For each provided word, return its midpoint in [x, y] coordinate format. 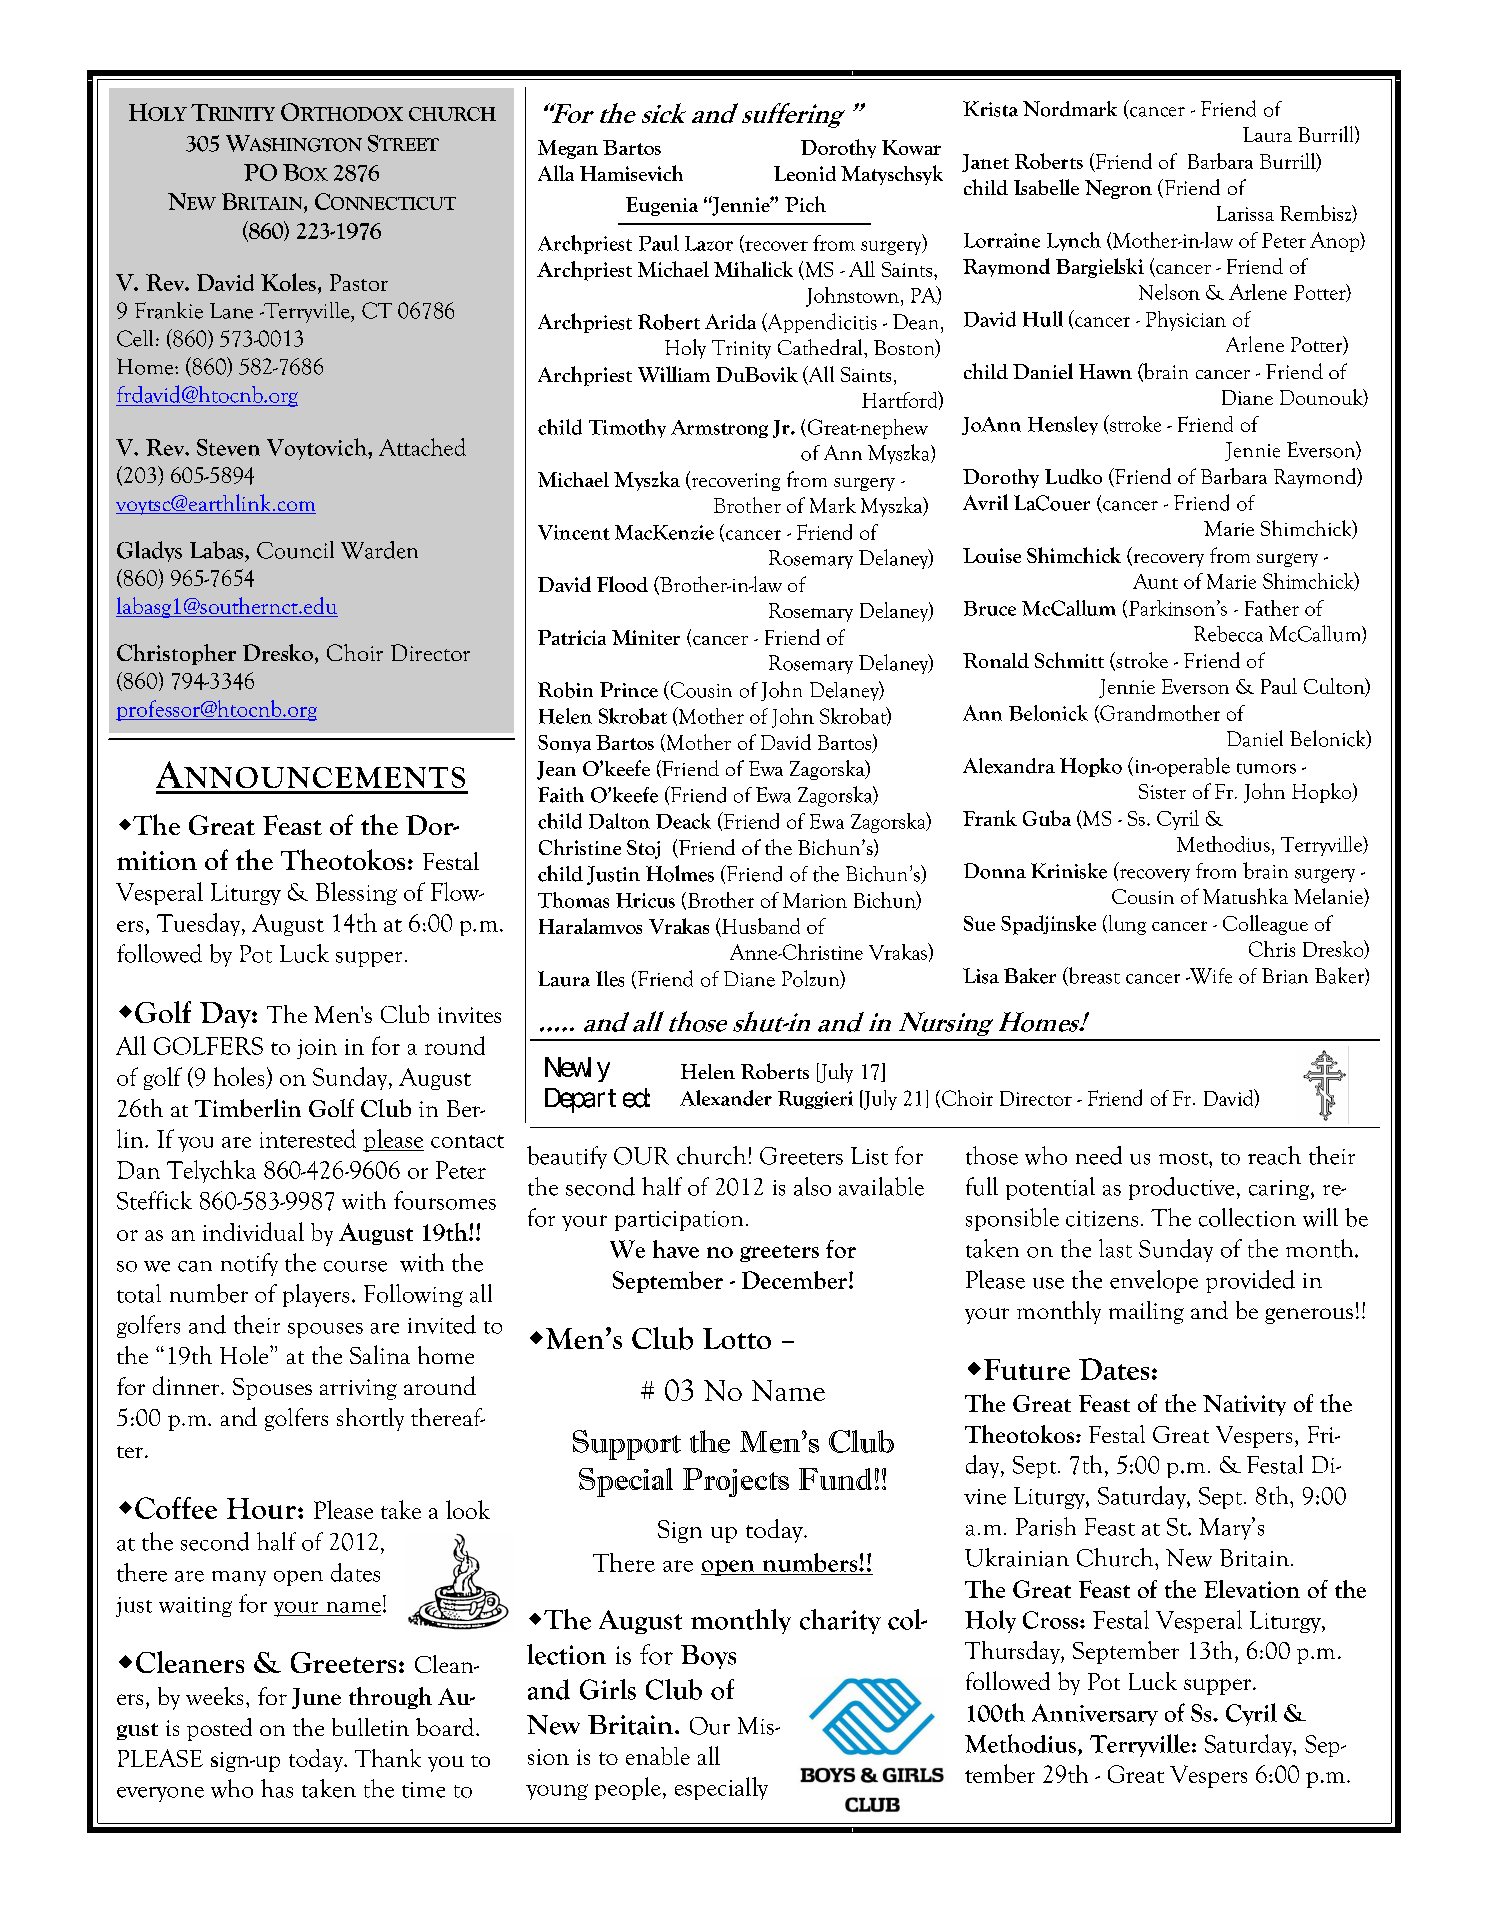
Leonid [805, 173]
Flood [622, 584]
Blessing [356, 893]
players [316, 1295]
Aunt [1155, 581]
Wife [1209, 976]
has [277, 1788]
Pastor [359, 282]
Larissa [1245, 213]
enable [658, 1756]
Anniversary [1095, 1715]
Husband [761, 926]
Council [295, 550]
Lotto [737, 1338]
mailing [1146, 1312]
